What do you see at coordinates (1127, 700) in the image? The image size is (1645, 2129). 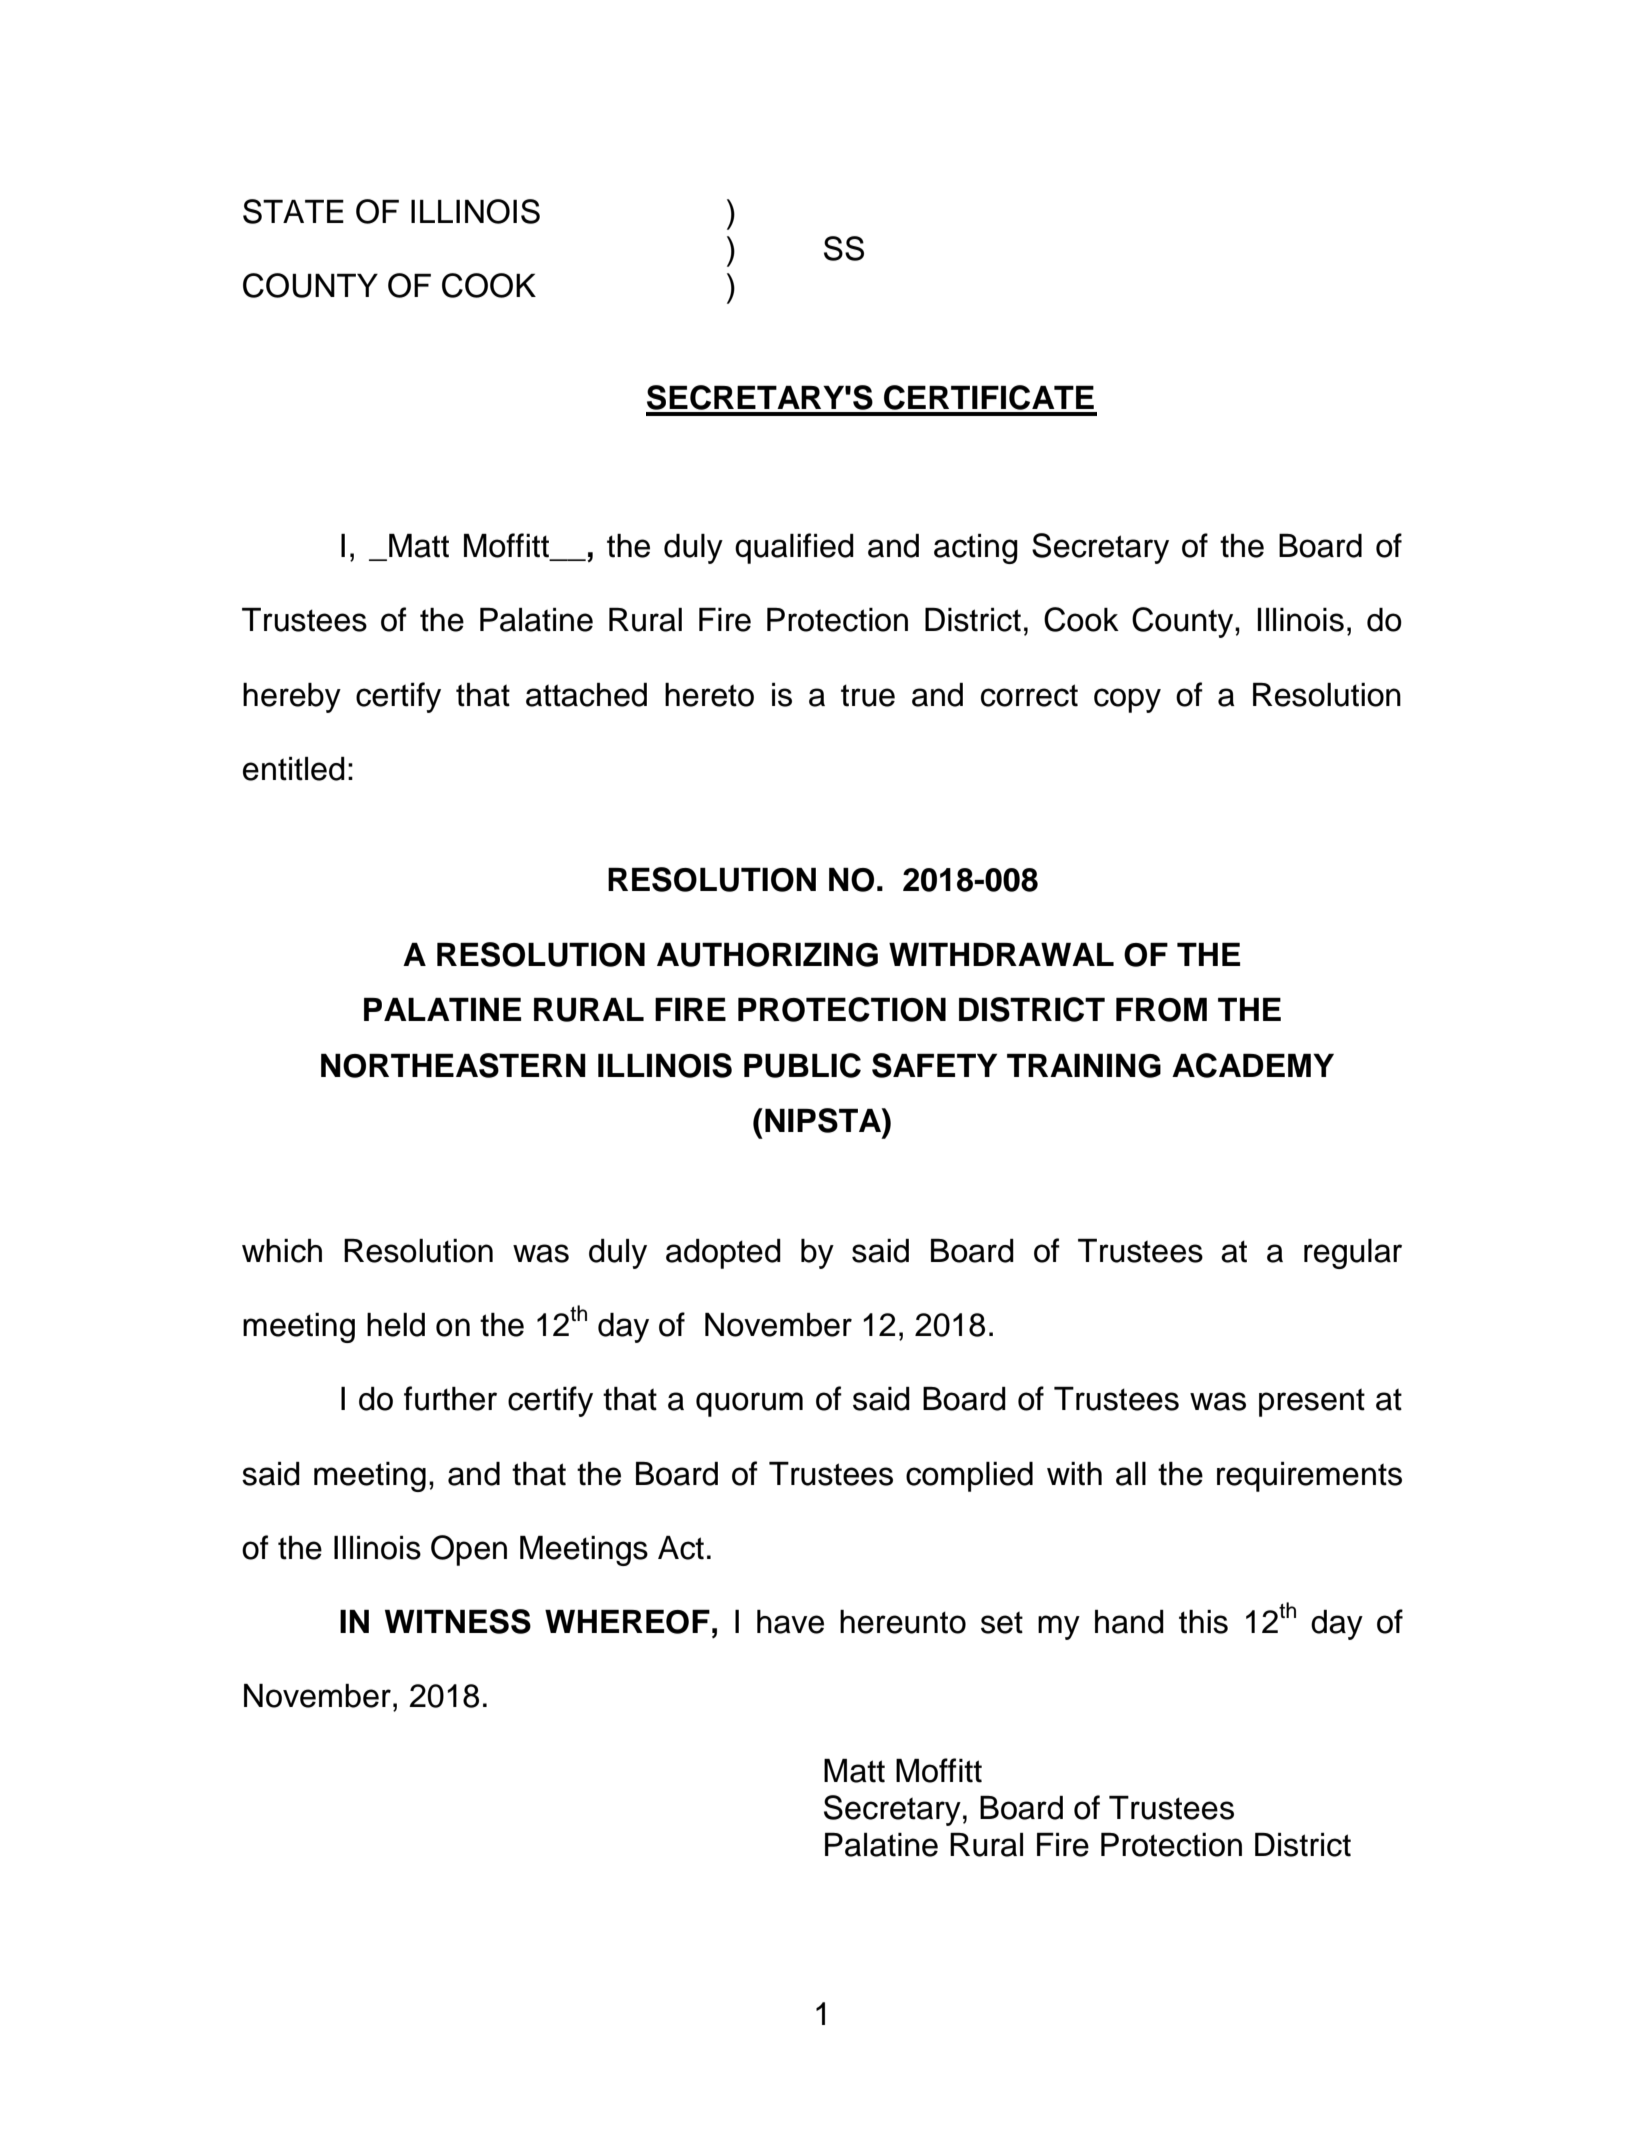 I see `copy` at bounding box center [1127, 700].
